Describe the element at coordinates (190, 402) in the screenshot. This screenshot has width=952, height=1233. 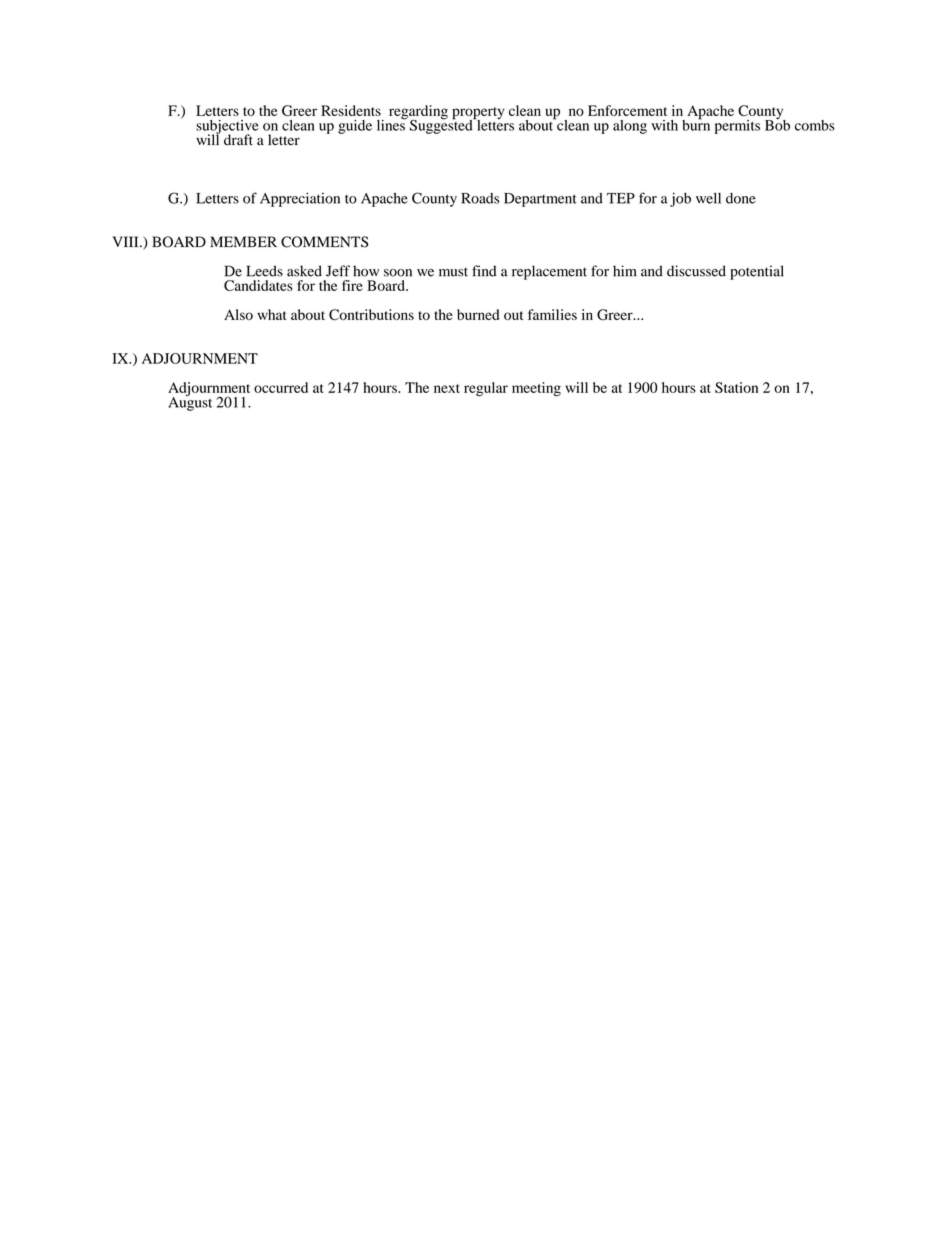
I see `August` at that location.
